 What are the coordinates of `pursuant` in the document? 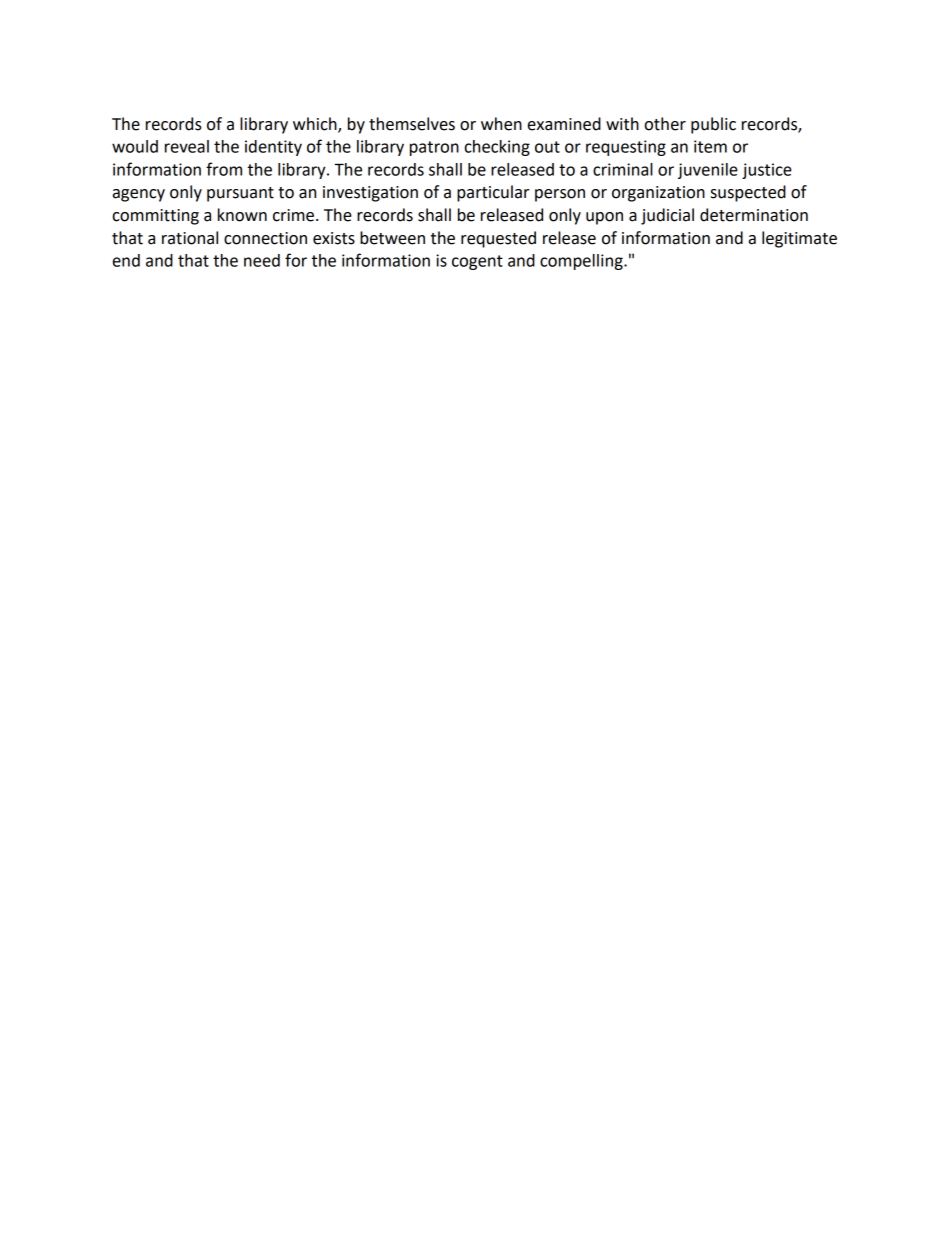 It's located at (240, 194).
